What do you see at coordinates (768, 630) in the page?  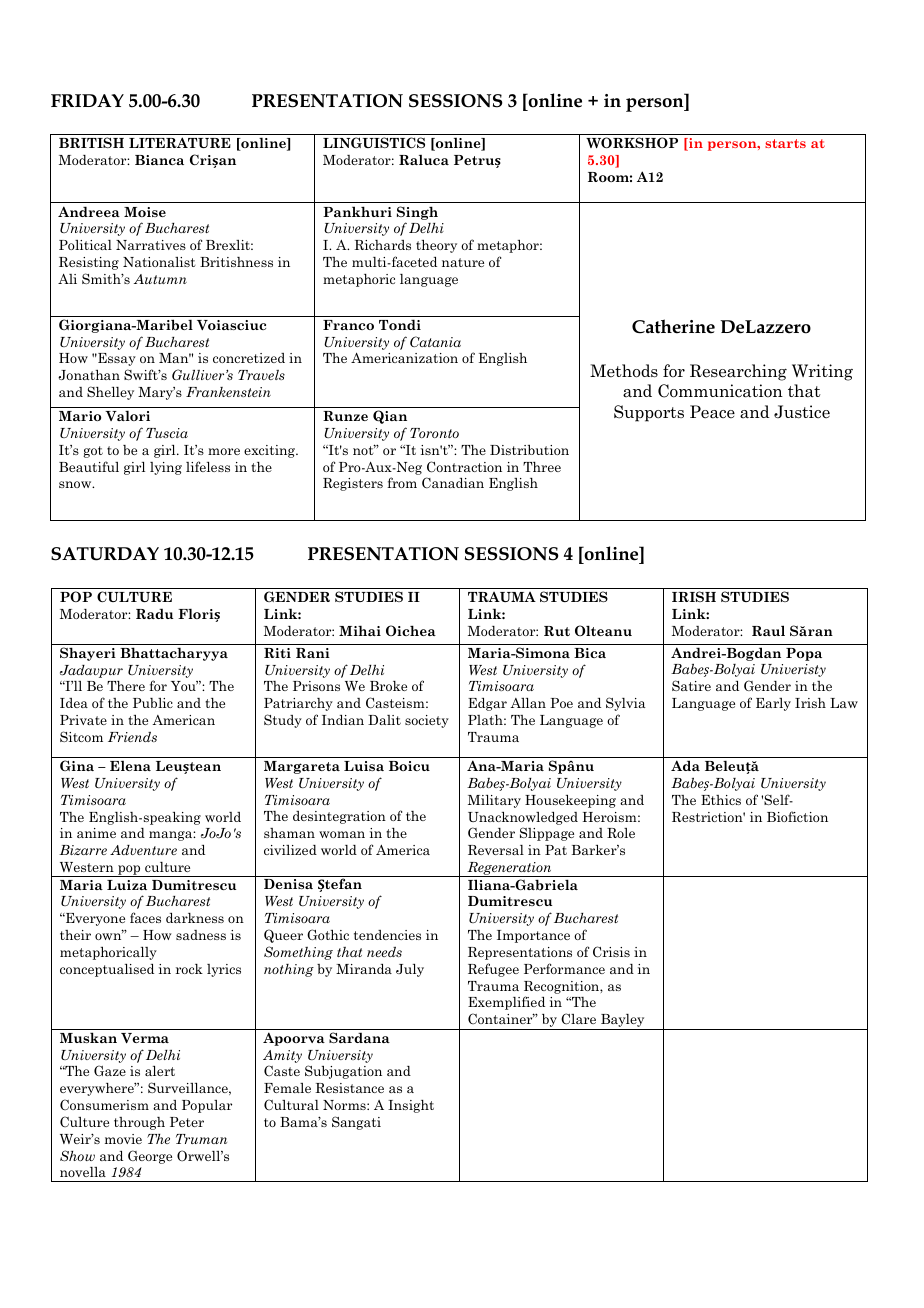 I see `Raul` at bounding box center [768, 630].
